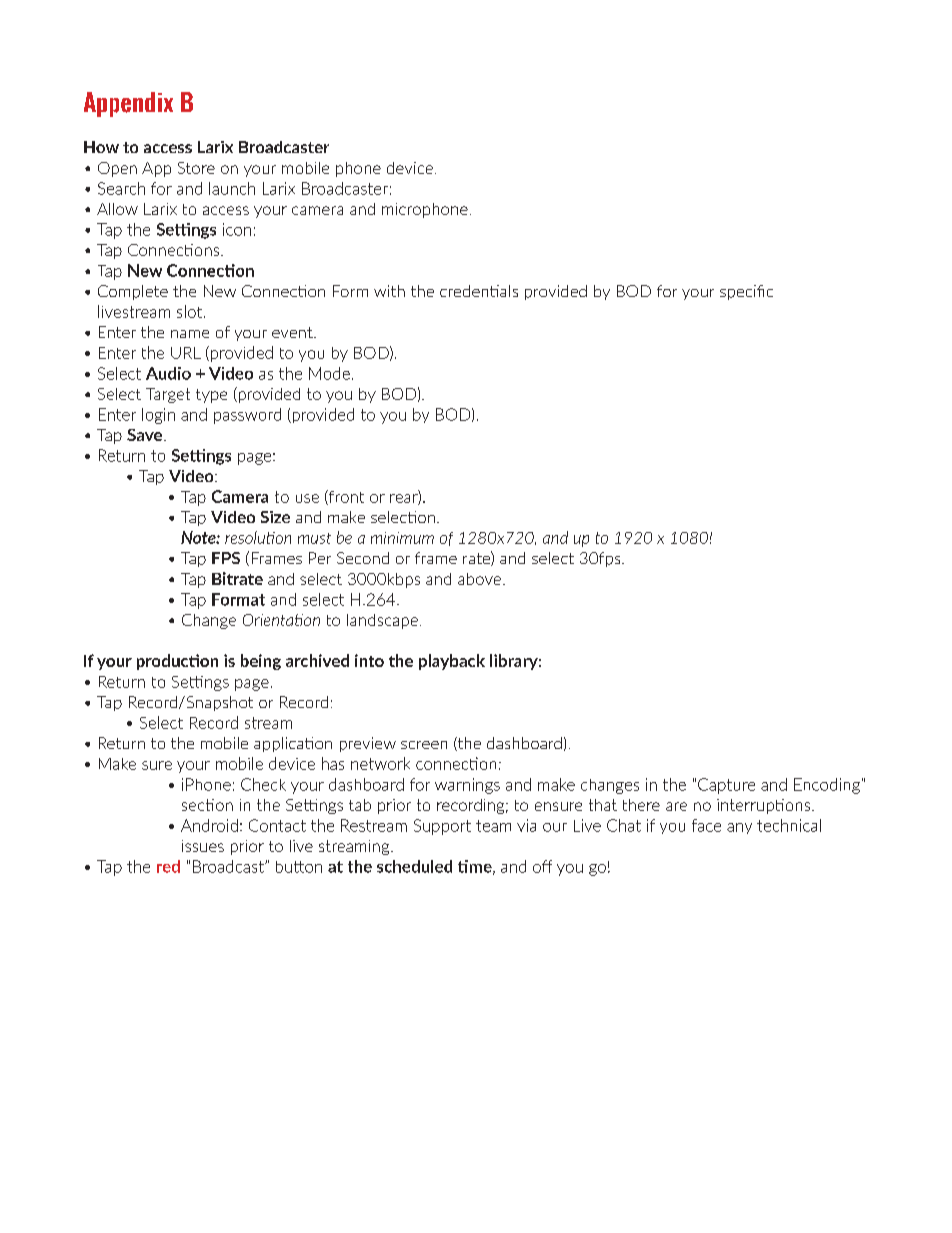  I want to click on credentials, so click(479, 291).
